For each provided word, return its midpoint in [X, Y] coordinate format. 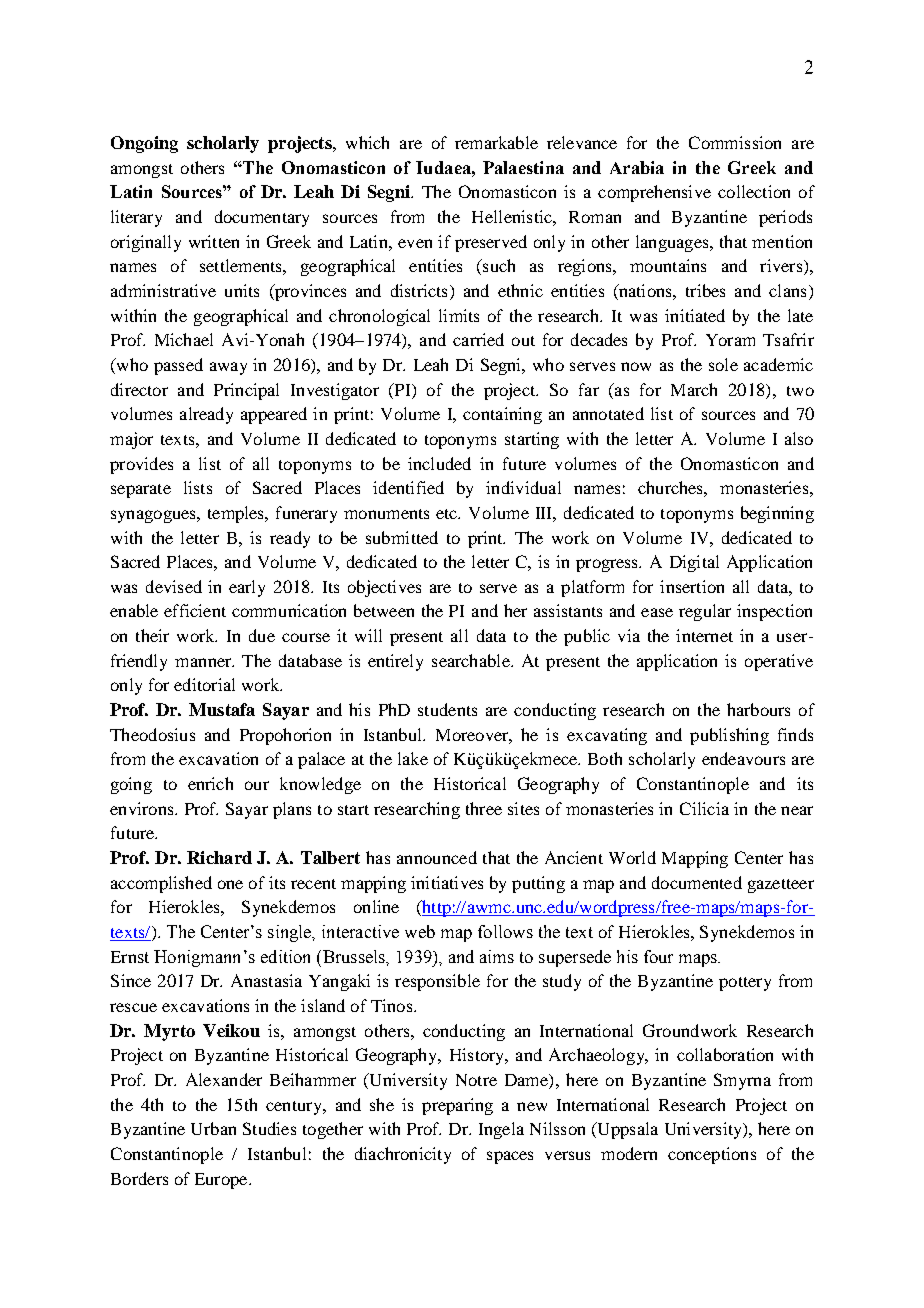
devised [174, 586]
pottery [745, 984]
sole [723, 364]
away [228, 368]
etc [448, 514]
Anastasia [266, 980]
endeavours [743, 758]
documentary [262, 218]
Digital [694, 563]
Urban [213, 1128]
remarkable [496, 142]
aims [497, 956]
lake [413, 758]
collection [754, 191]
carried [478, 339]
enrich [210, 783]
